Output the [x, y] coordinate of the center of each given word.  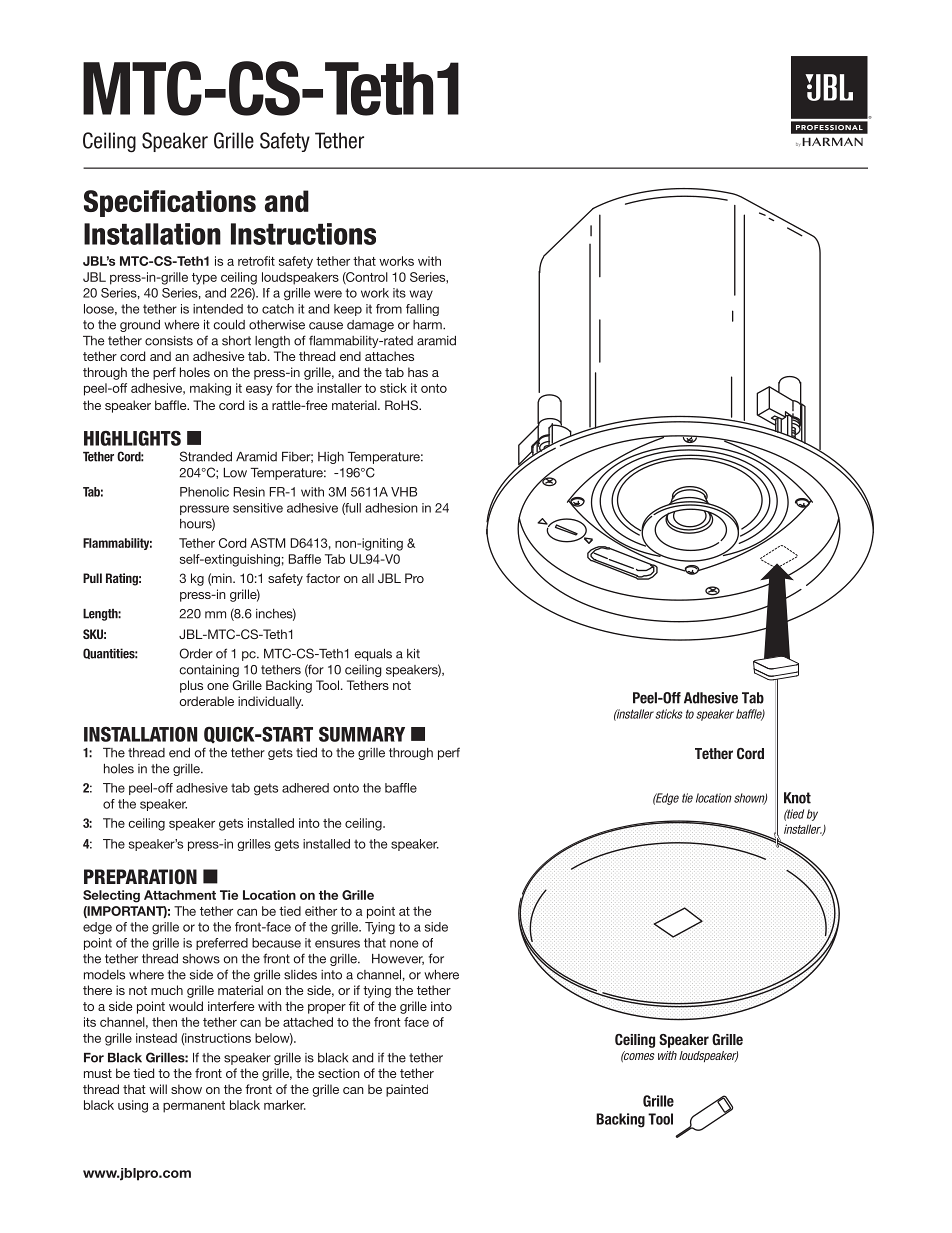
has [418, 372]
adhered [305, 788]
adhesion [391, 508]
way [421, 295]
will [158, 1089]
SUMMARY [362, 734]
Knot [797, 798]
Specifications [170, 203]
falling [422, 310]
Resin [249, 492]
